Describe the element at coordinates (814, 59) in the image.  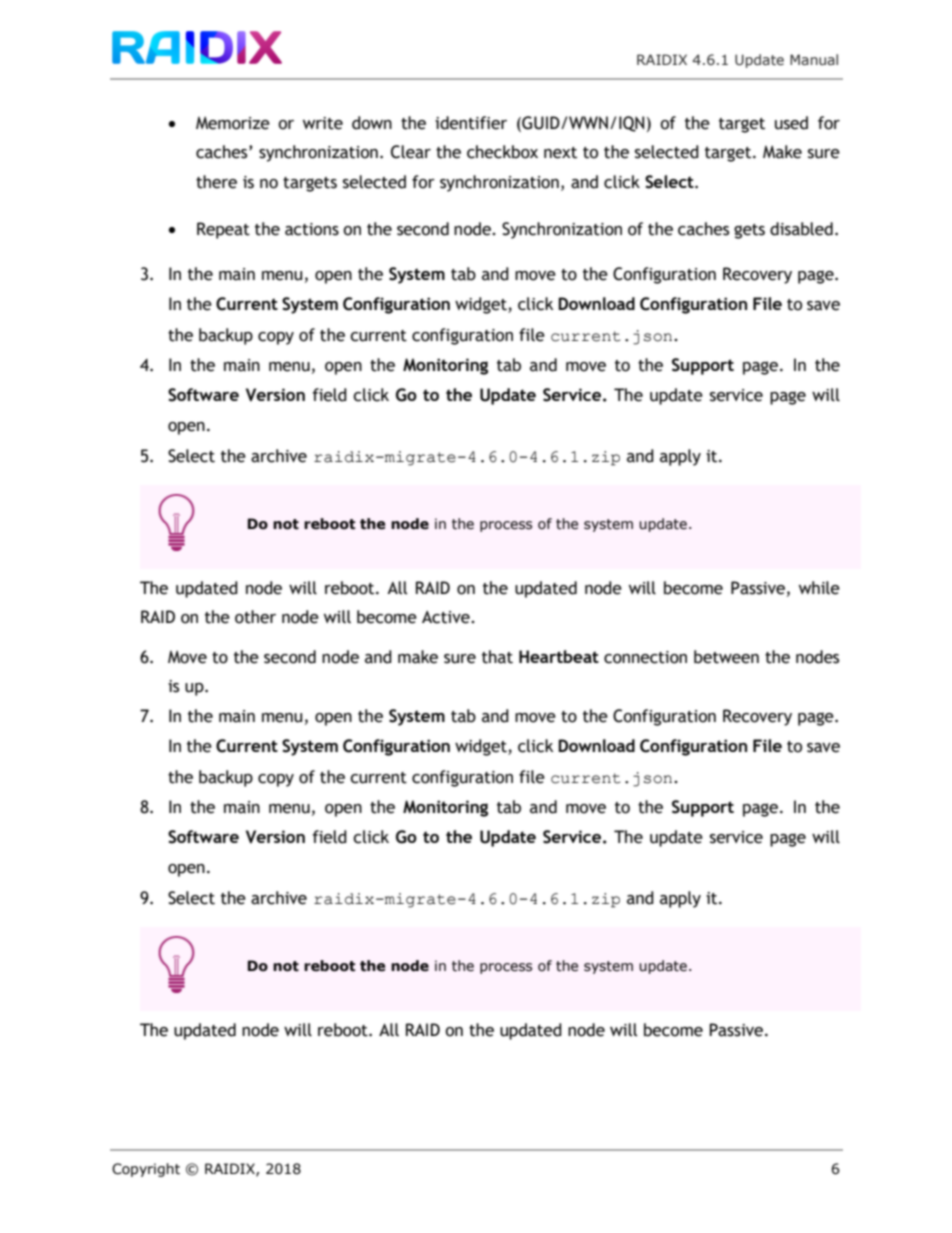
I see `Manual` at that location.
